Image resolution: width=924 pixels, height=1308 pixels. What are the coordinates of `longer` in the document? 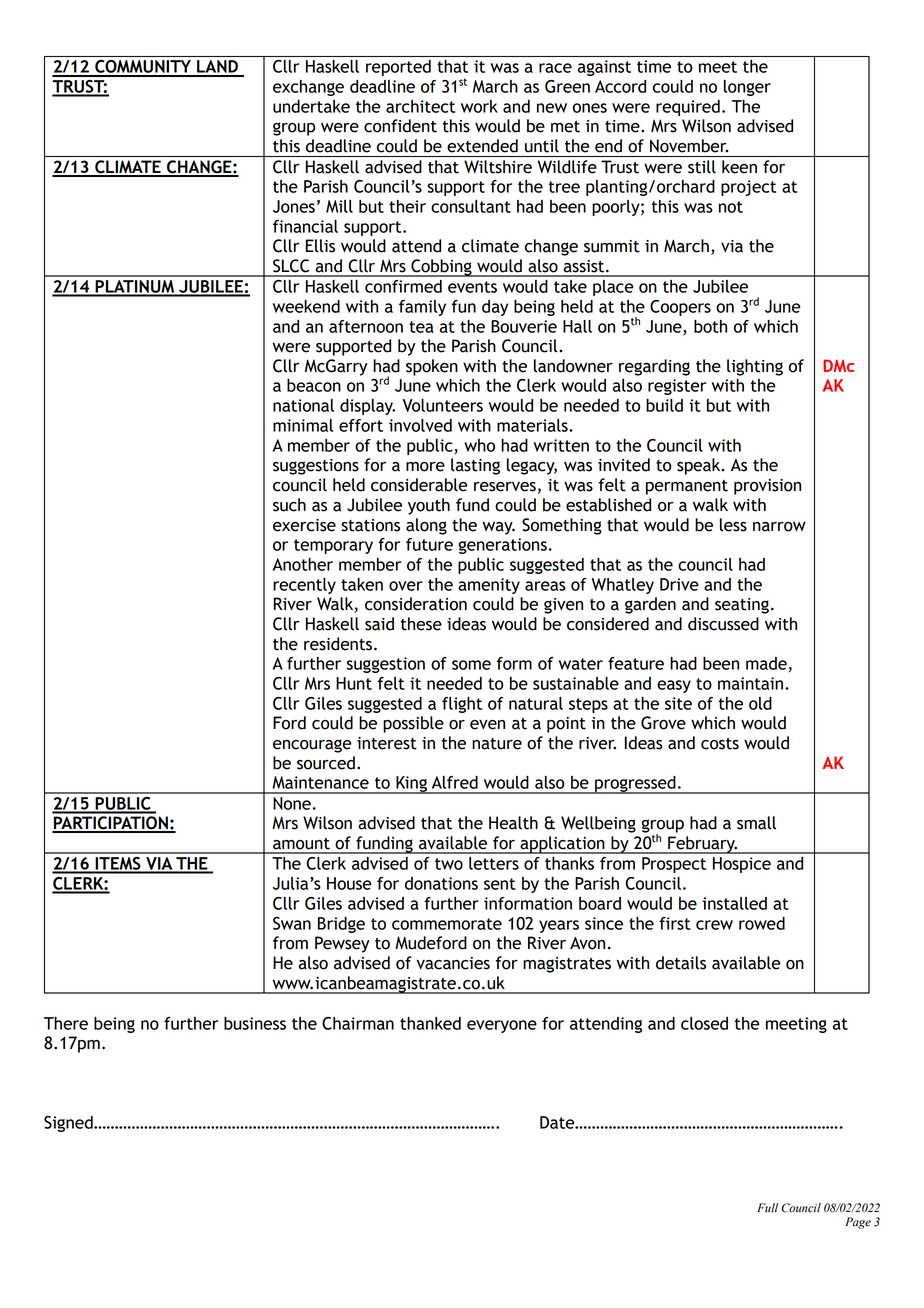 It's located at (747, 88).
